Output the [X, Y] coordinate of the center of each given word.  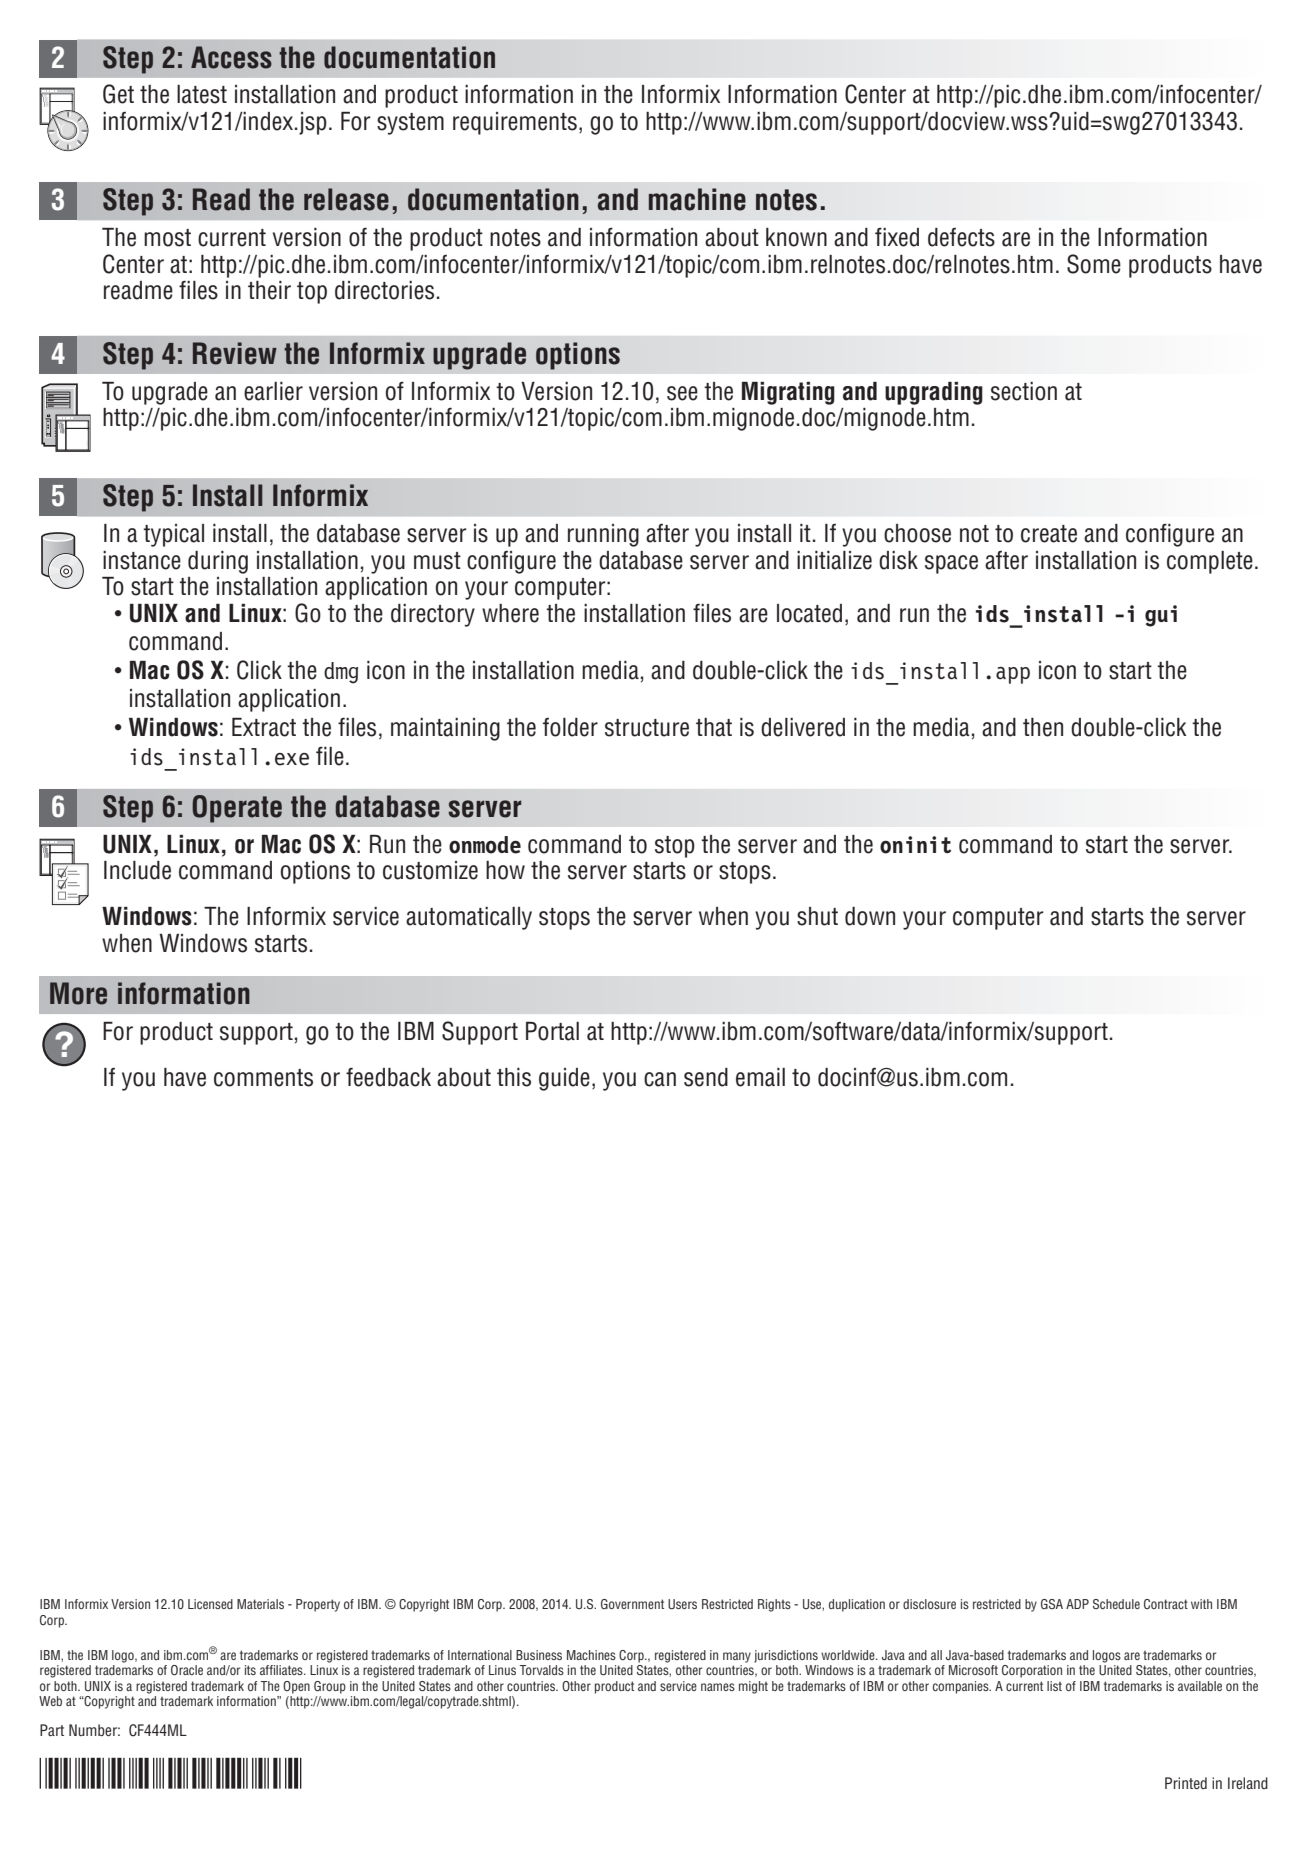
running [603, 535]
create [1049, 534]
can [660, 1079]
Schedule [1116, 1604]
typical [173, 535]
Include [137, 870]
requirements [515, 123]
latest [202, 94]
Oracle [187, 1670]
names [718, 1687]
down [870, 916]
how [505, 870]
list [1054, 1686]
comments [263, 1078]
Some [1094, 264]
